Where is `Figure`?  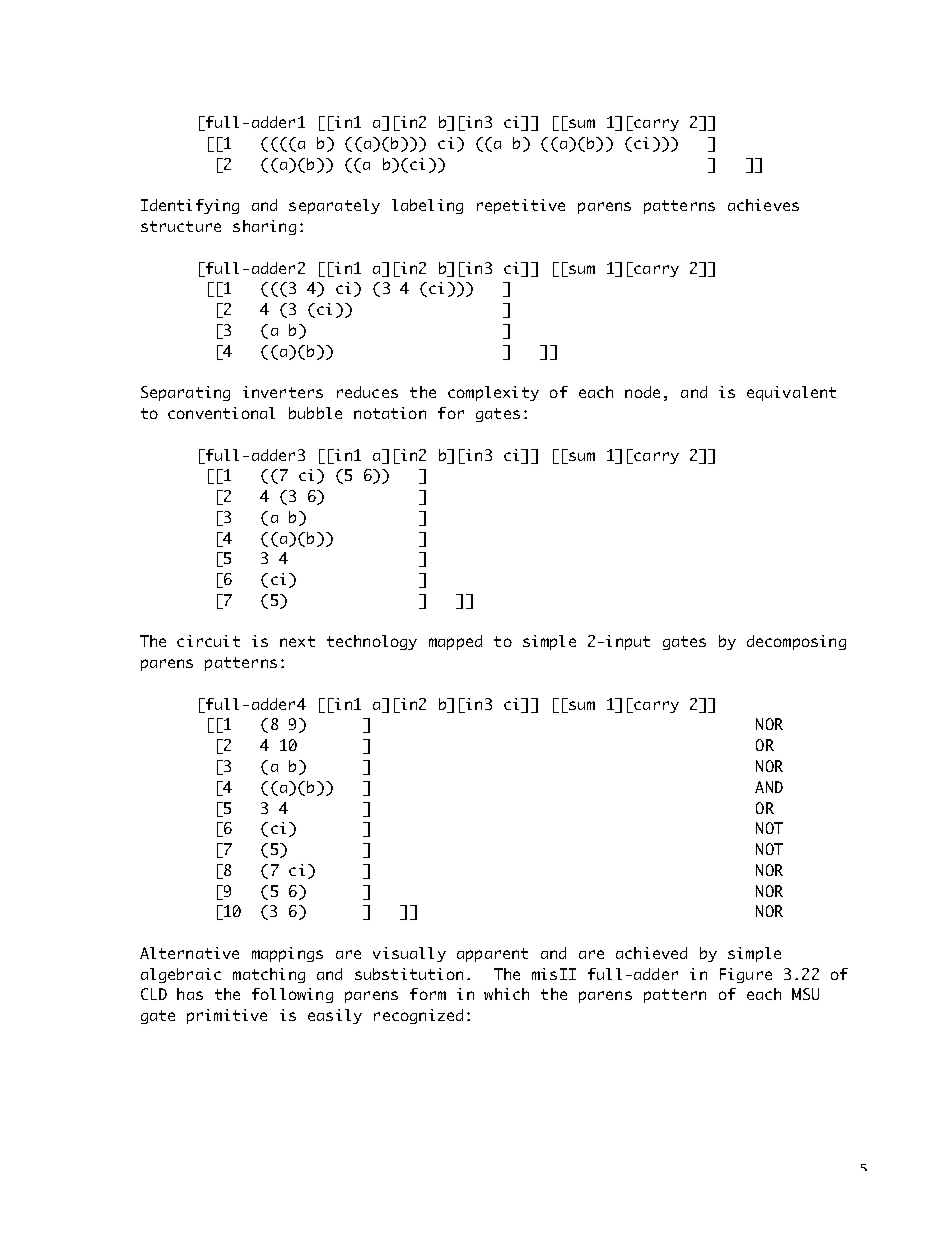
Figure is located at coordinates (746, 975).
